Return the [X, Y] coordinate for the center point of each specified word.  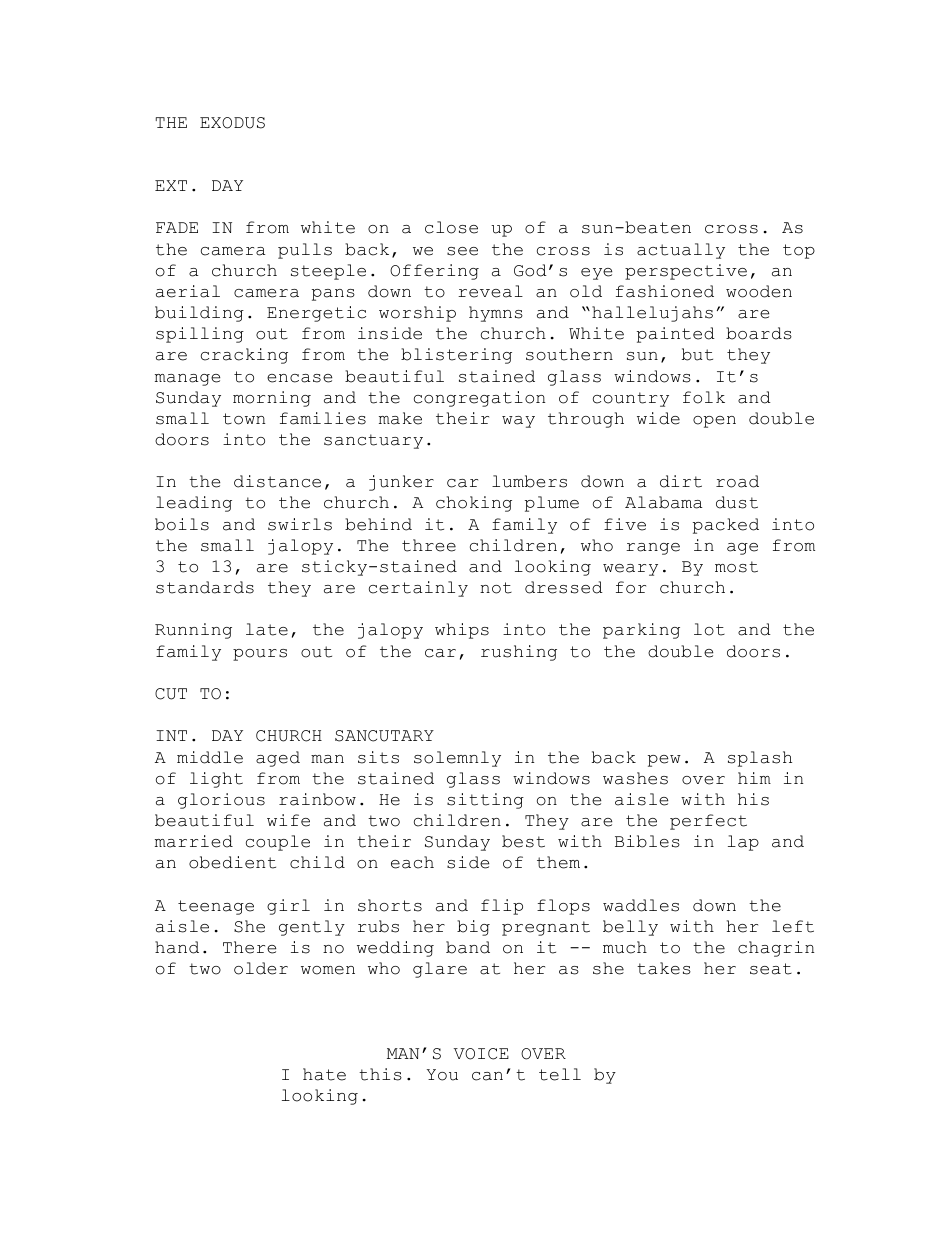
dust [737, 502]
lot [709, 629]
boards [759, 333]
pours [260, 655]
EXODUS [232, 123]
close [451, 227]
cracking [244, 356]
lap [743, 843]
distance [277, 481]
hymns [496, 314]
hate [324, 1074]
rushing [519, 653]
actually [681, 251]
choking [474, 504]
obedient [232, 862]
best [523, 841]
